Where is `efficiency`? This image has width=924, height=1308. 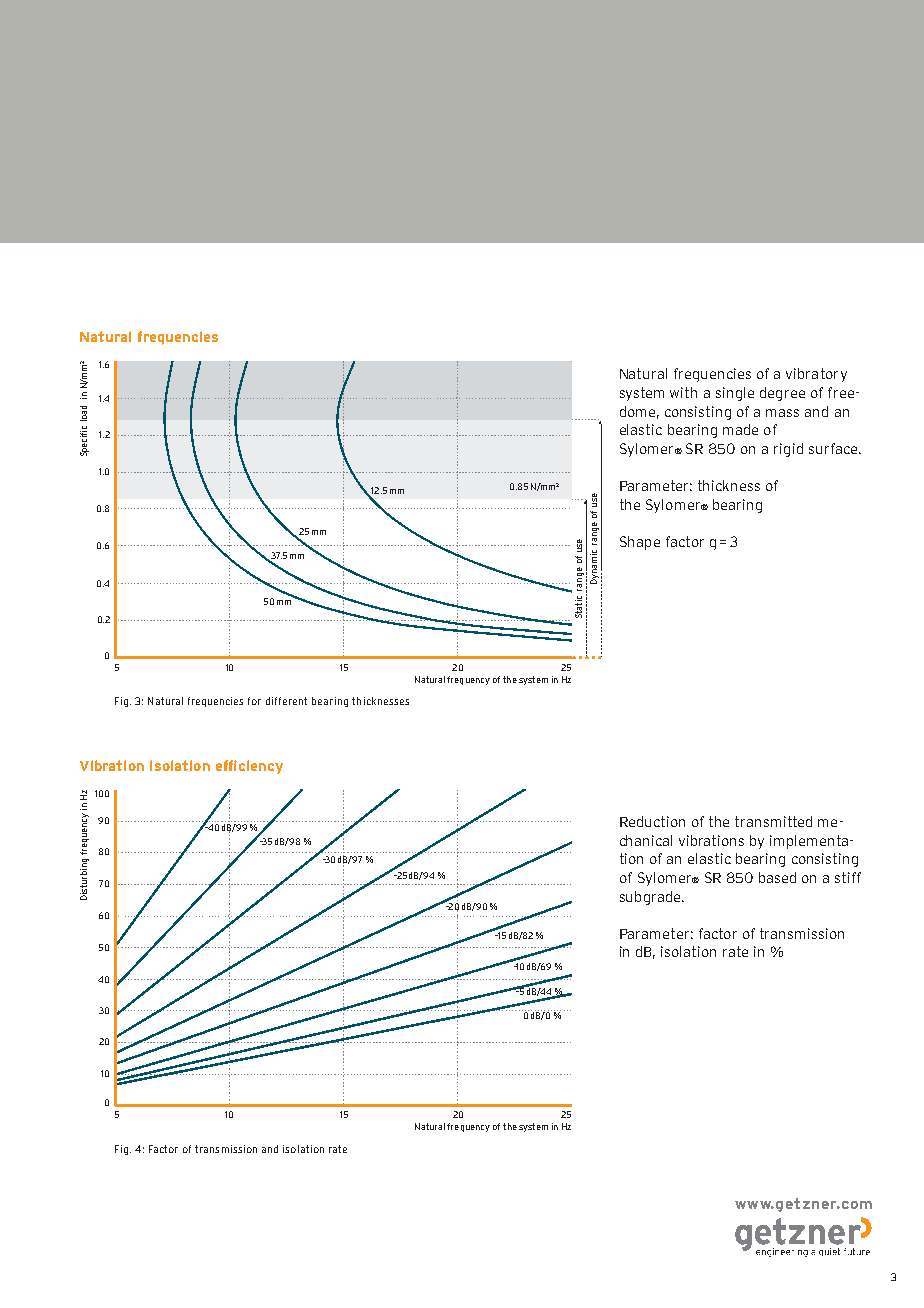 efficiency is located at coordinates (249, 767).
